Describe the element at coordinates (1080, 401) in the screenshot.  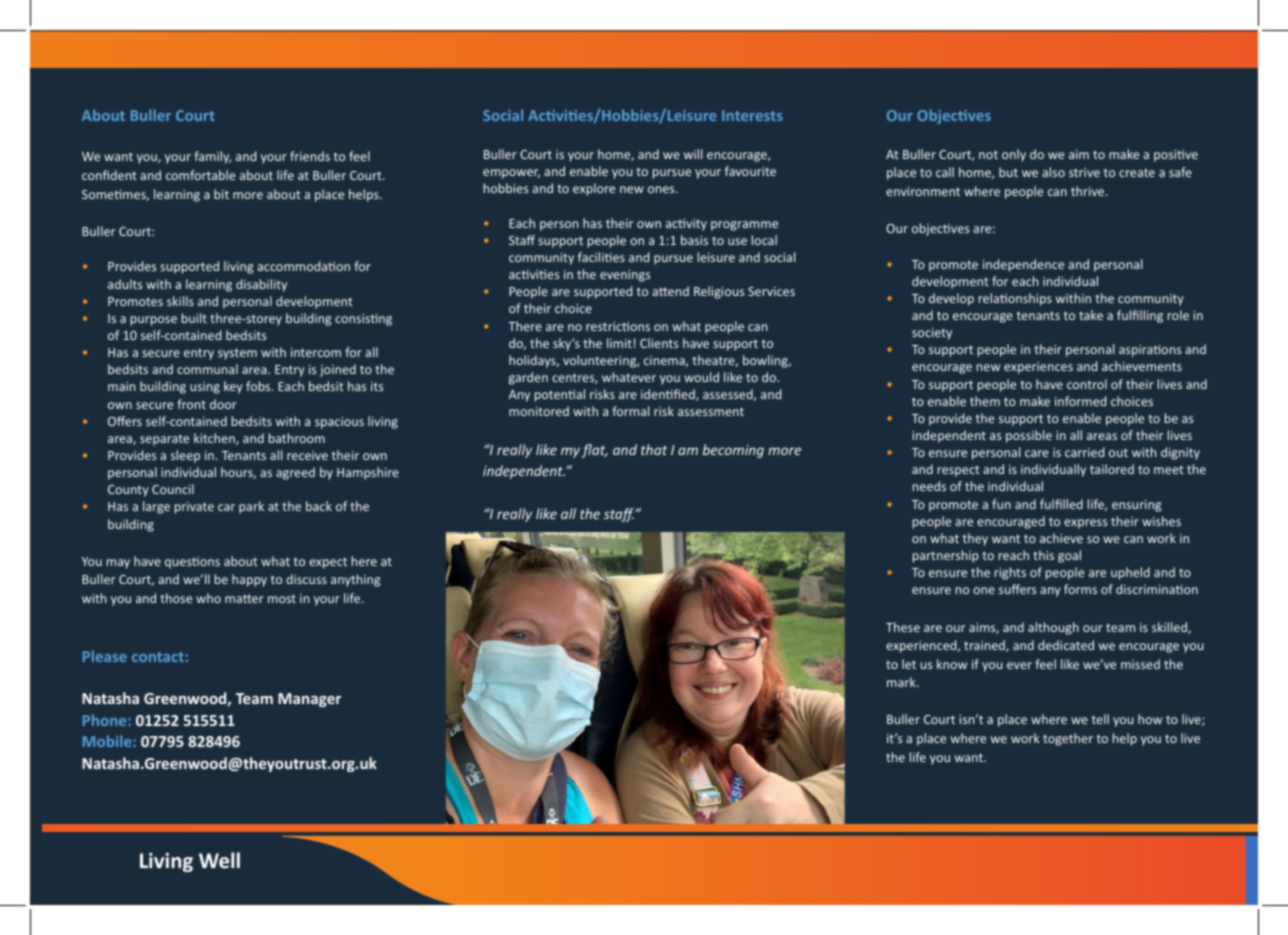
I see `informed` at that location.
